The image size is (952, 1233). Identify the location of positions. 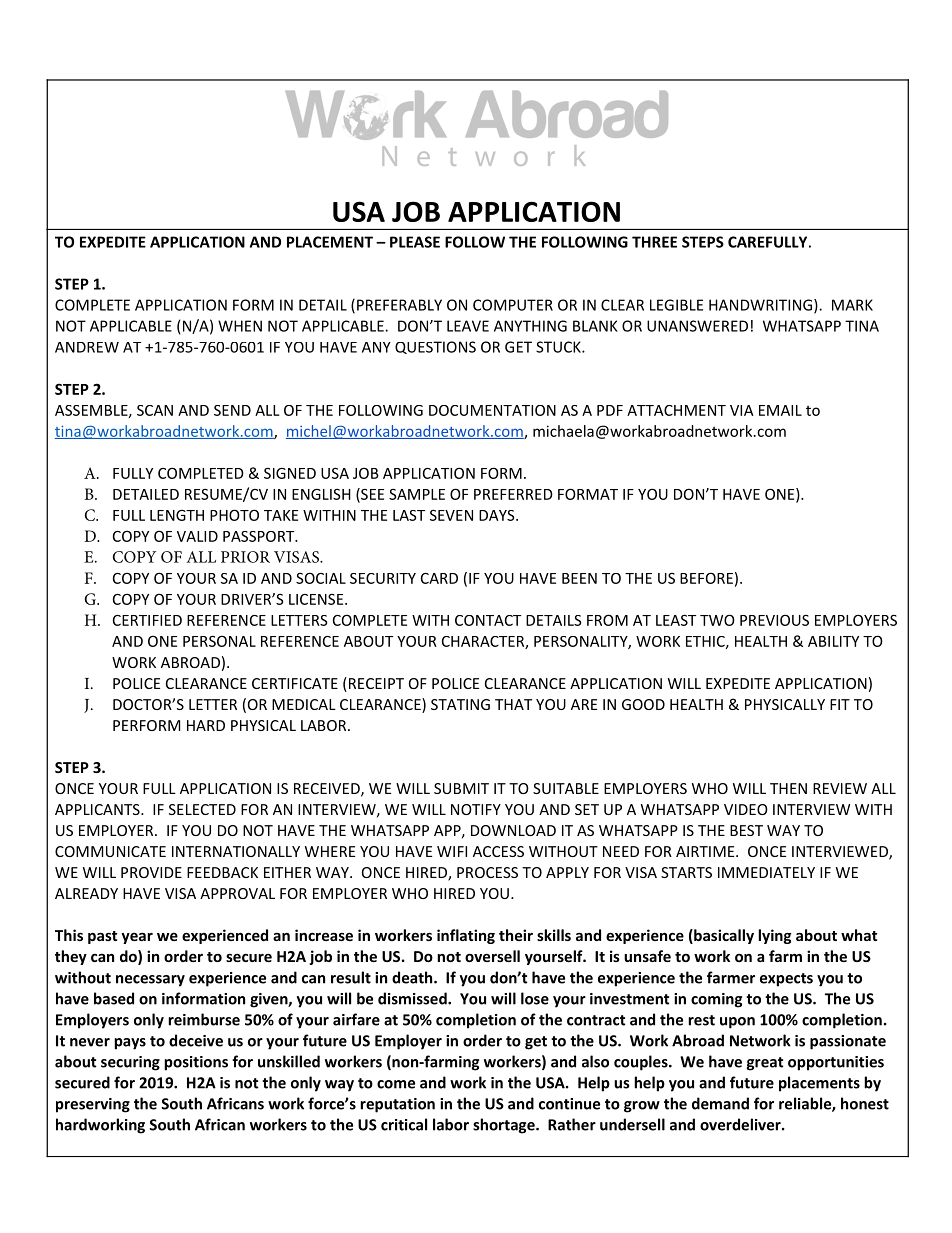
(196, 1063).
